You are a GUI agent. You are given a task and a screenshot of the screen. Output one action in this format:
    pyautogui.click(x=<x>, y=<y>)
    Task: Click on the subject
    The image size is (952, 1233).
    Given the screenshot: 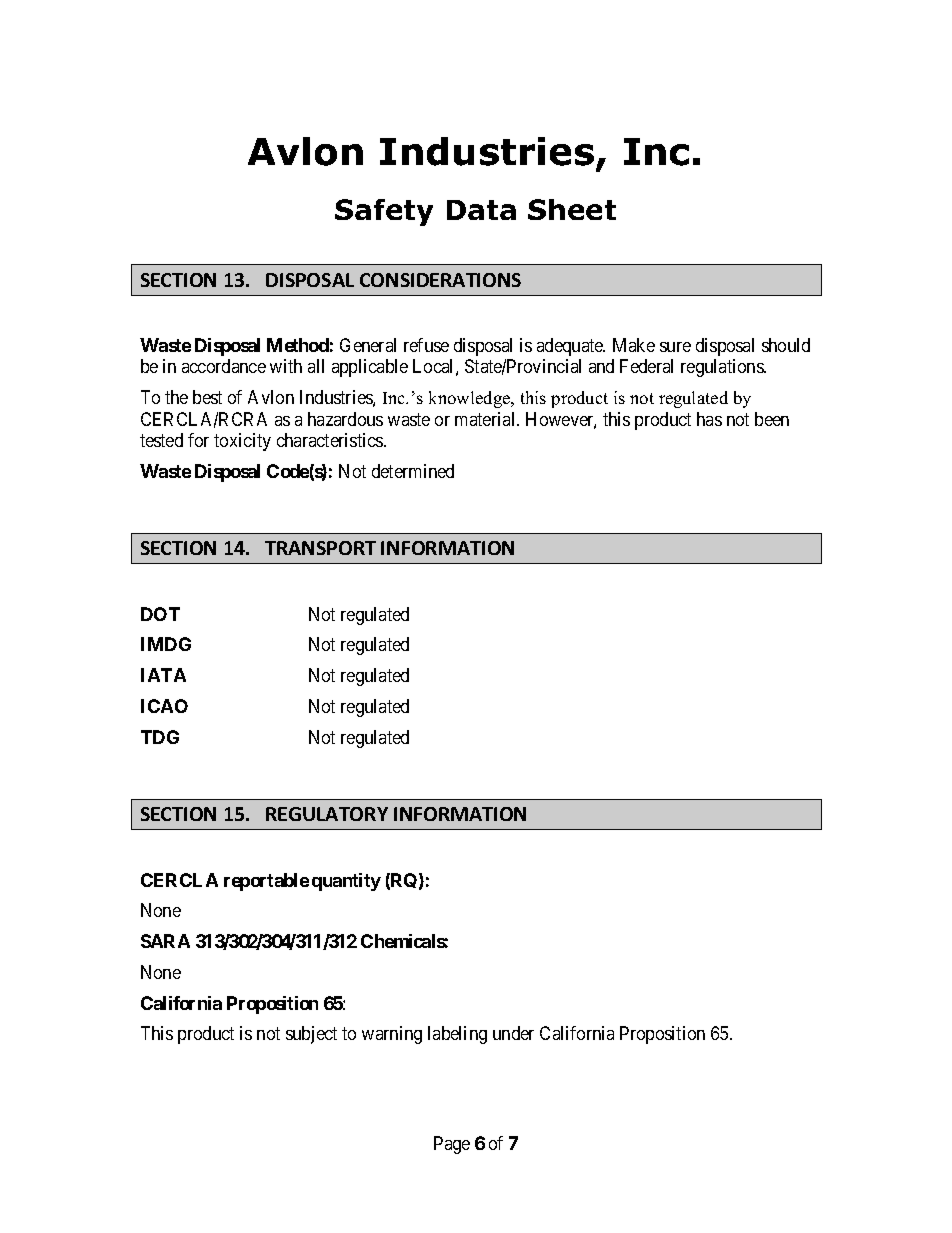 What is the action you would take?
    pyautogui.click(x=311, y=1035)
